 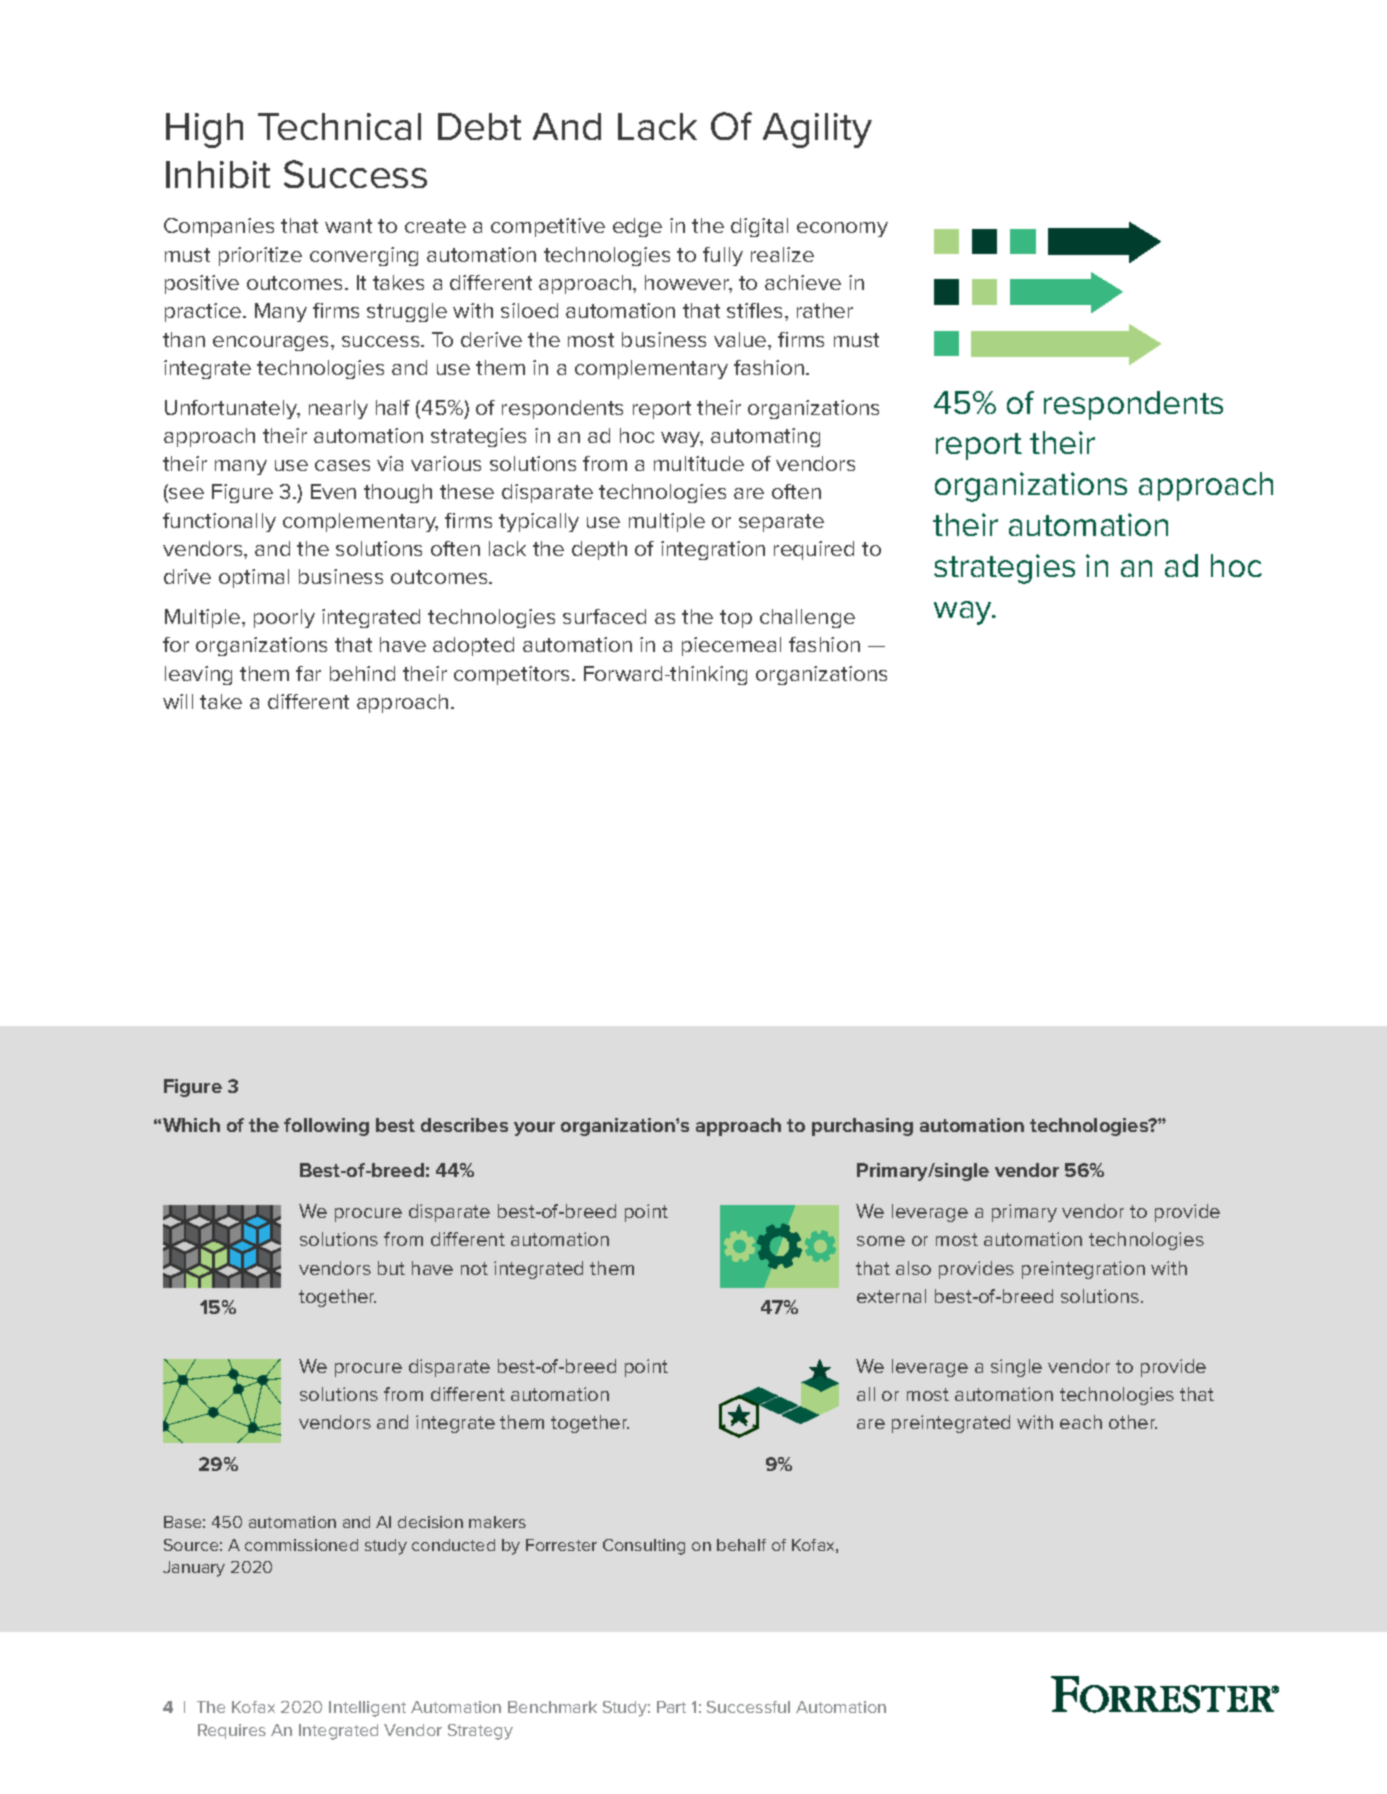 I want to click on edge, so click(x=637, y=227).
